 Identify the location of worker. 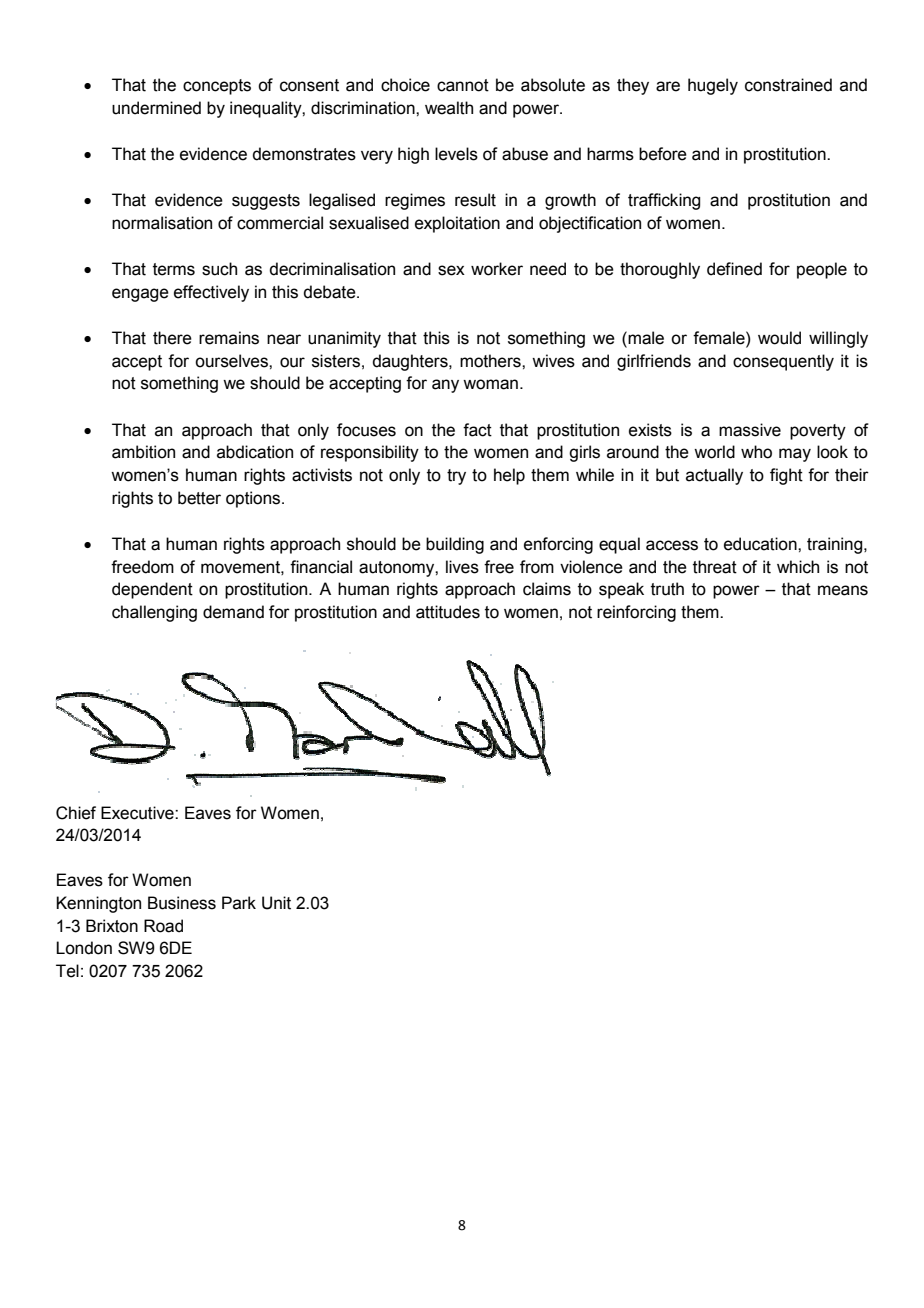
(497, 269).
